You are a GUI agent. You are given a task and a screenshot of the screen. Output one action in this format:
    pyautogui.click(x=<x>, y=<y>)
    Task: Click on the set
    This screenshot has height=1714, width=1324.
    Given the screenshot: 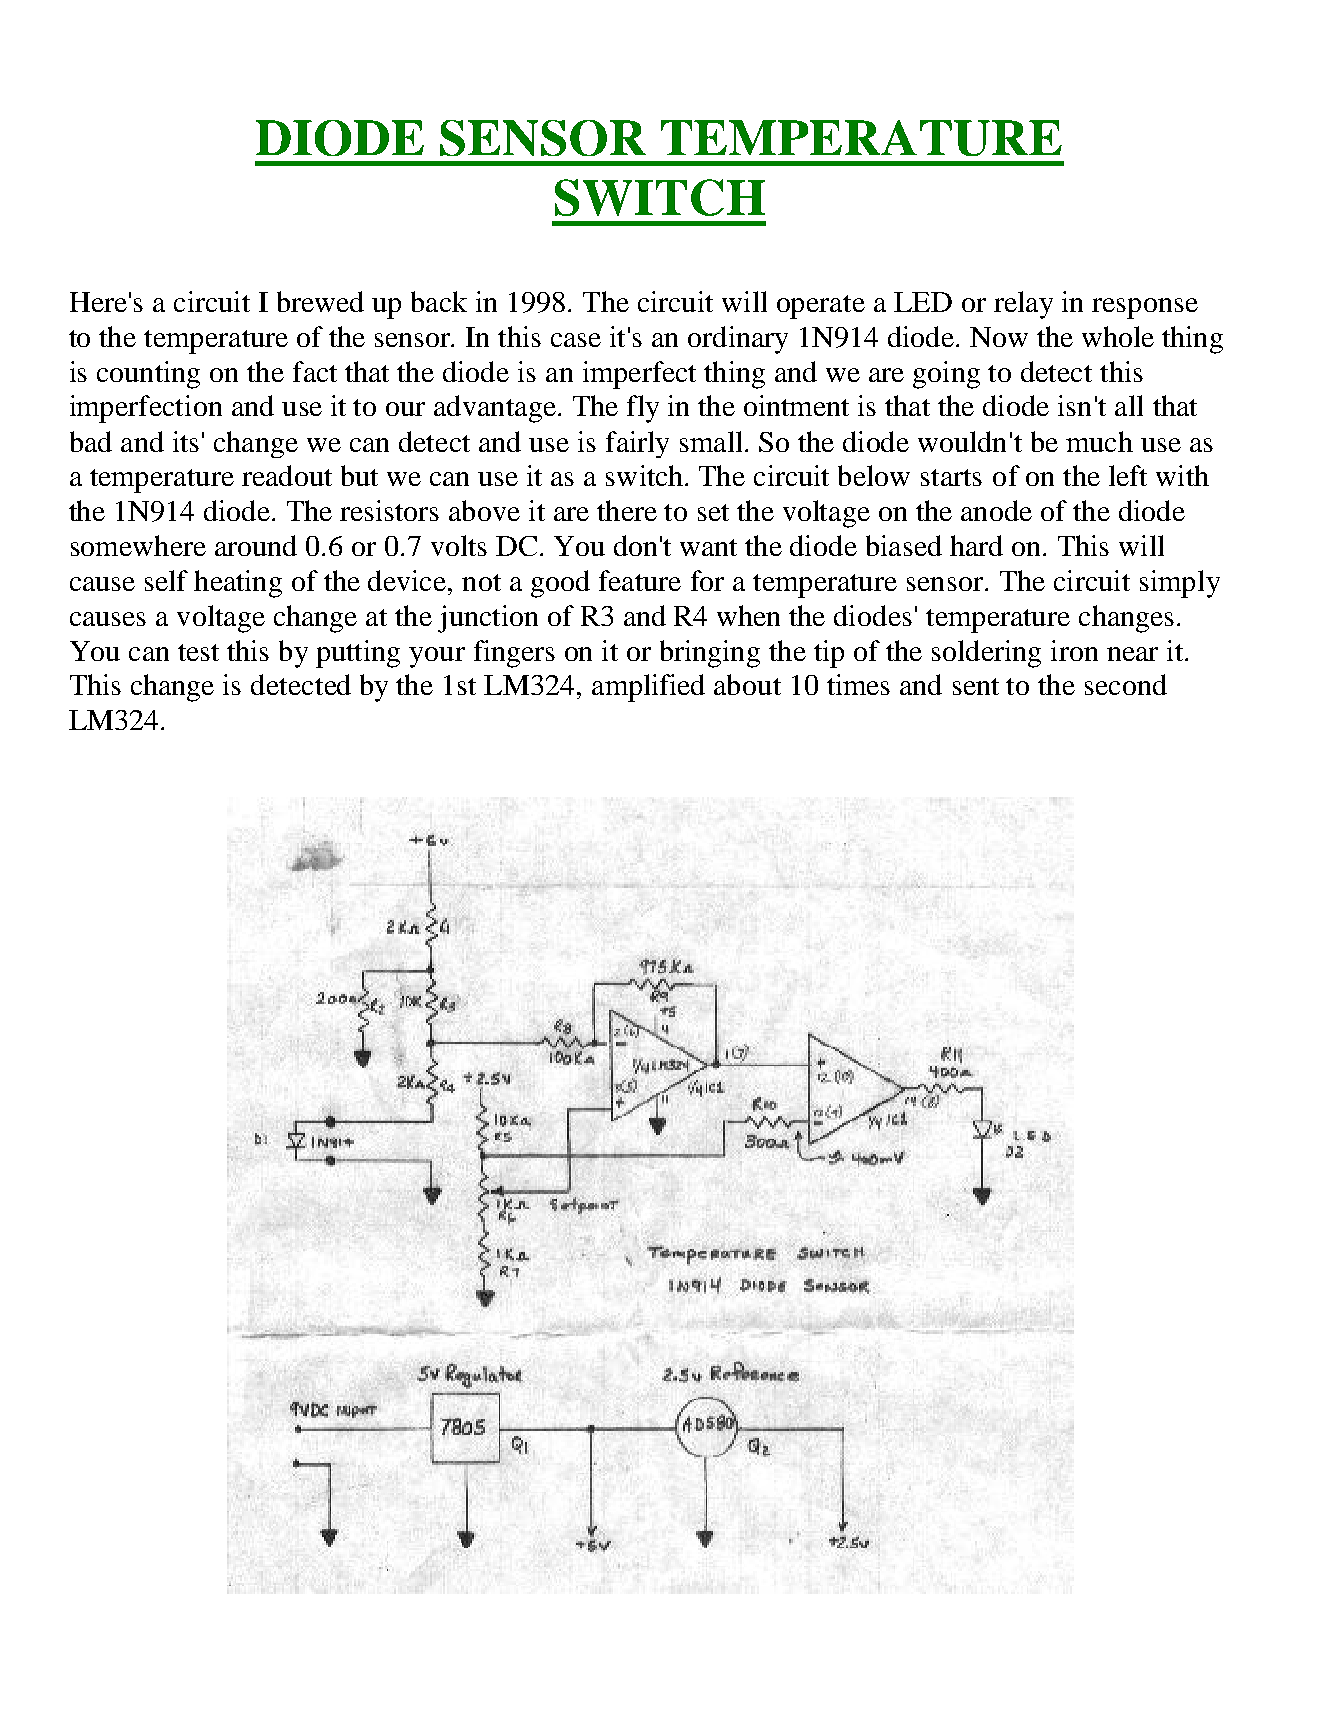 What is the action you would take?
    pyautogui.click(x=713, y=512)
